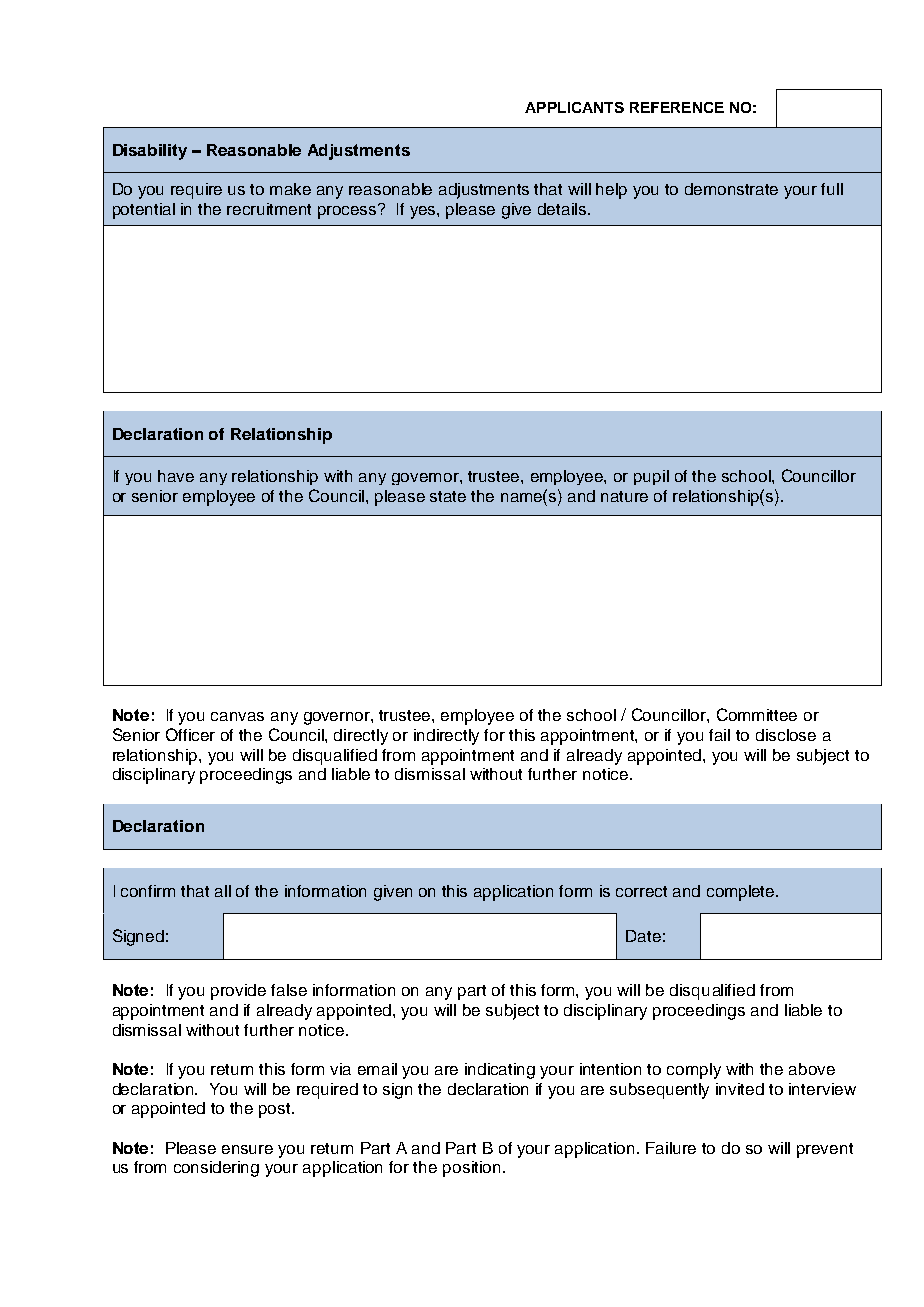 The width and height of the screenshot is (924, 1307). I want to click on ensure, so click(247, 1149).
